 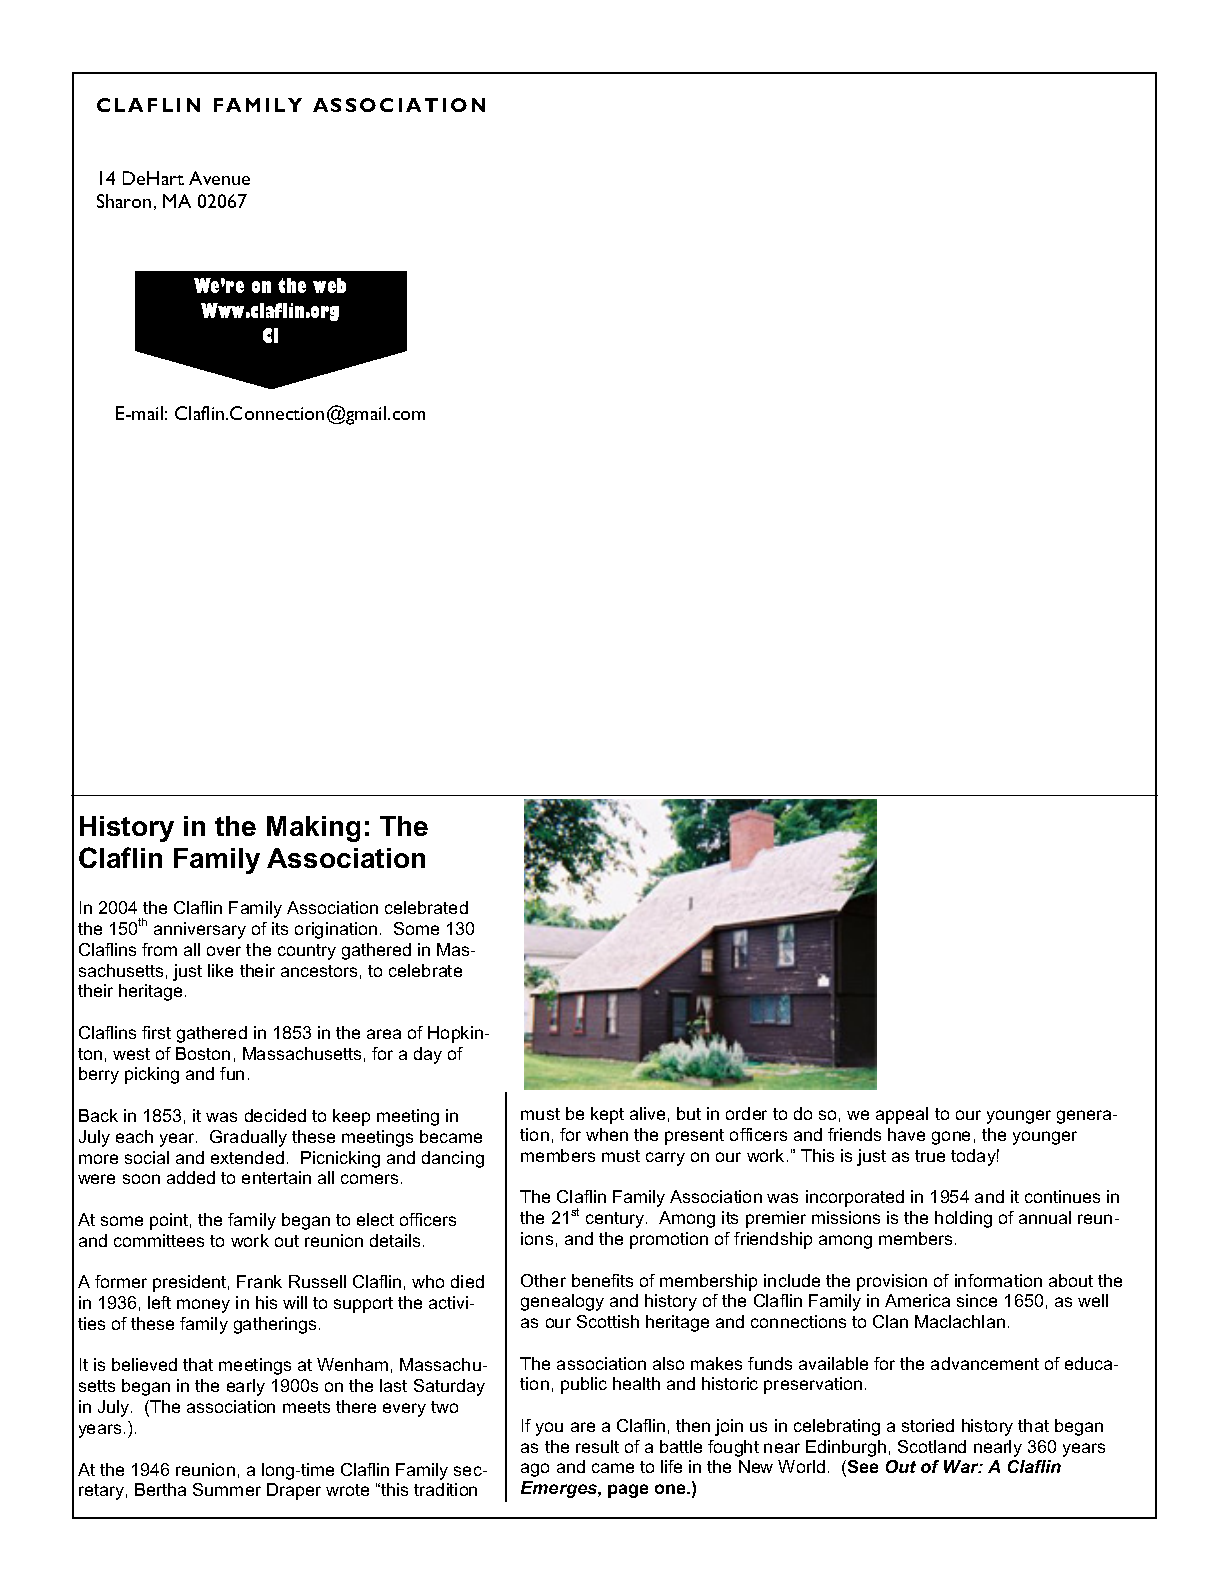 I want to click on Gradually, so click(x=248, y=1138).
